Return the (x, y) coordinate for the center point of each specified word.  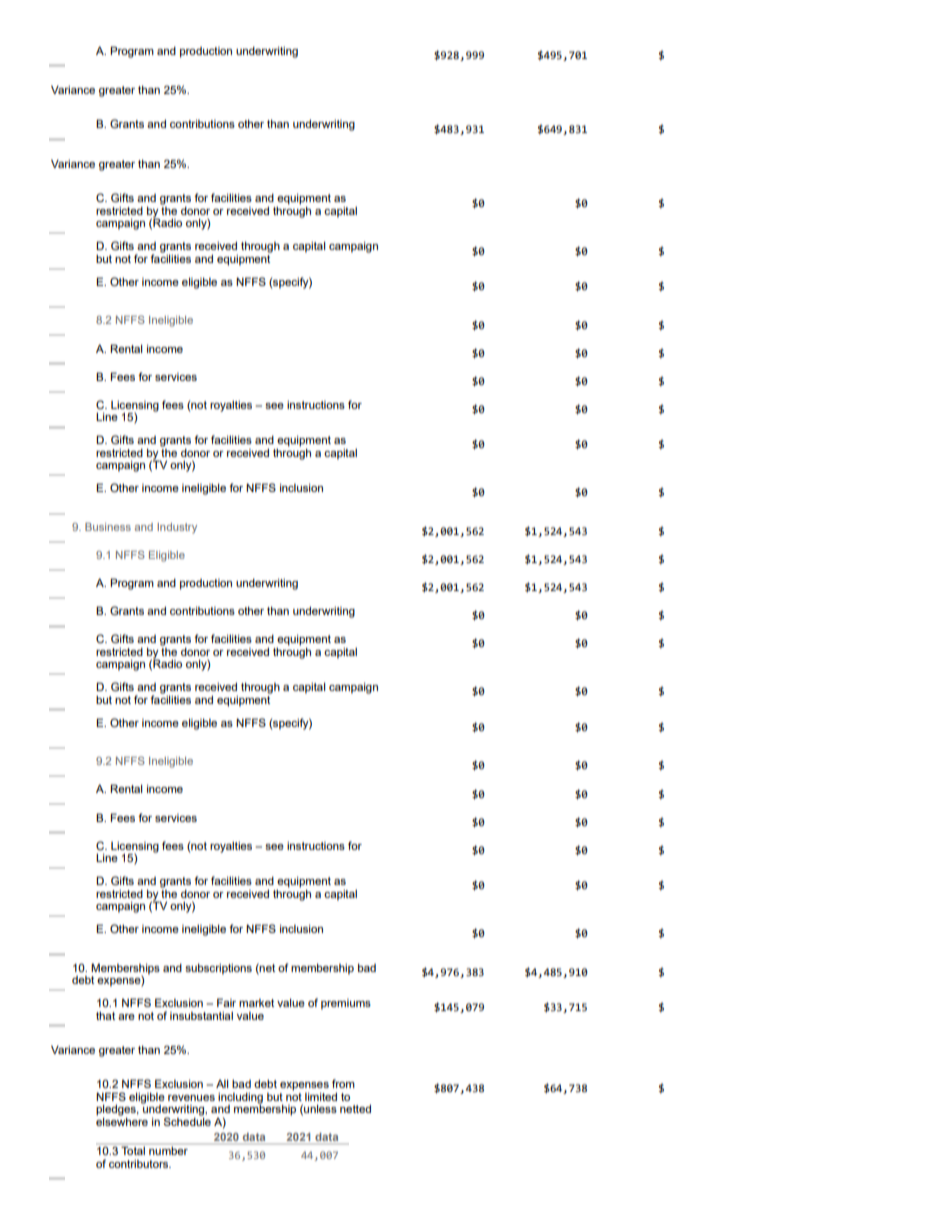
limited (321, 1096)
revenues (191, 1098)
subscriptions (218, 969)
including (240, 1099)
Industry (177, 528)
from (343, 1083)
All (222, 1083)
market (256, 1003)
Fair (226, 1002)
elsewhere (122, 1120)
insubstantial (201, 1016)
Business (108, 527)
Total (133, 1149)
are (126, 1017)
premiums (346, 1004)
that (105, 1016)
